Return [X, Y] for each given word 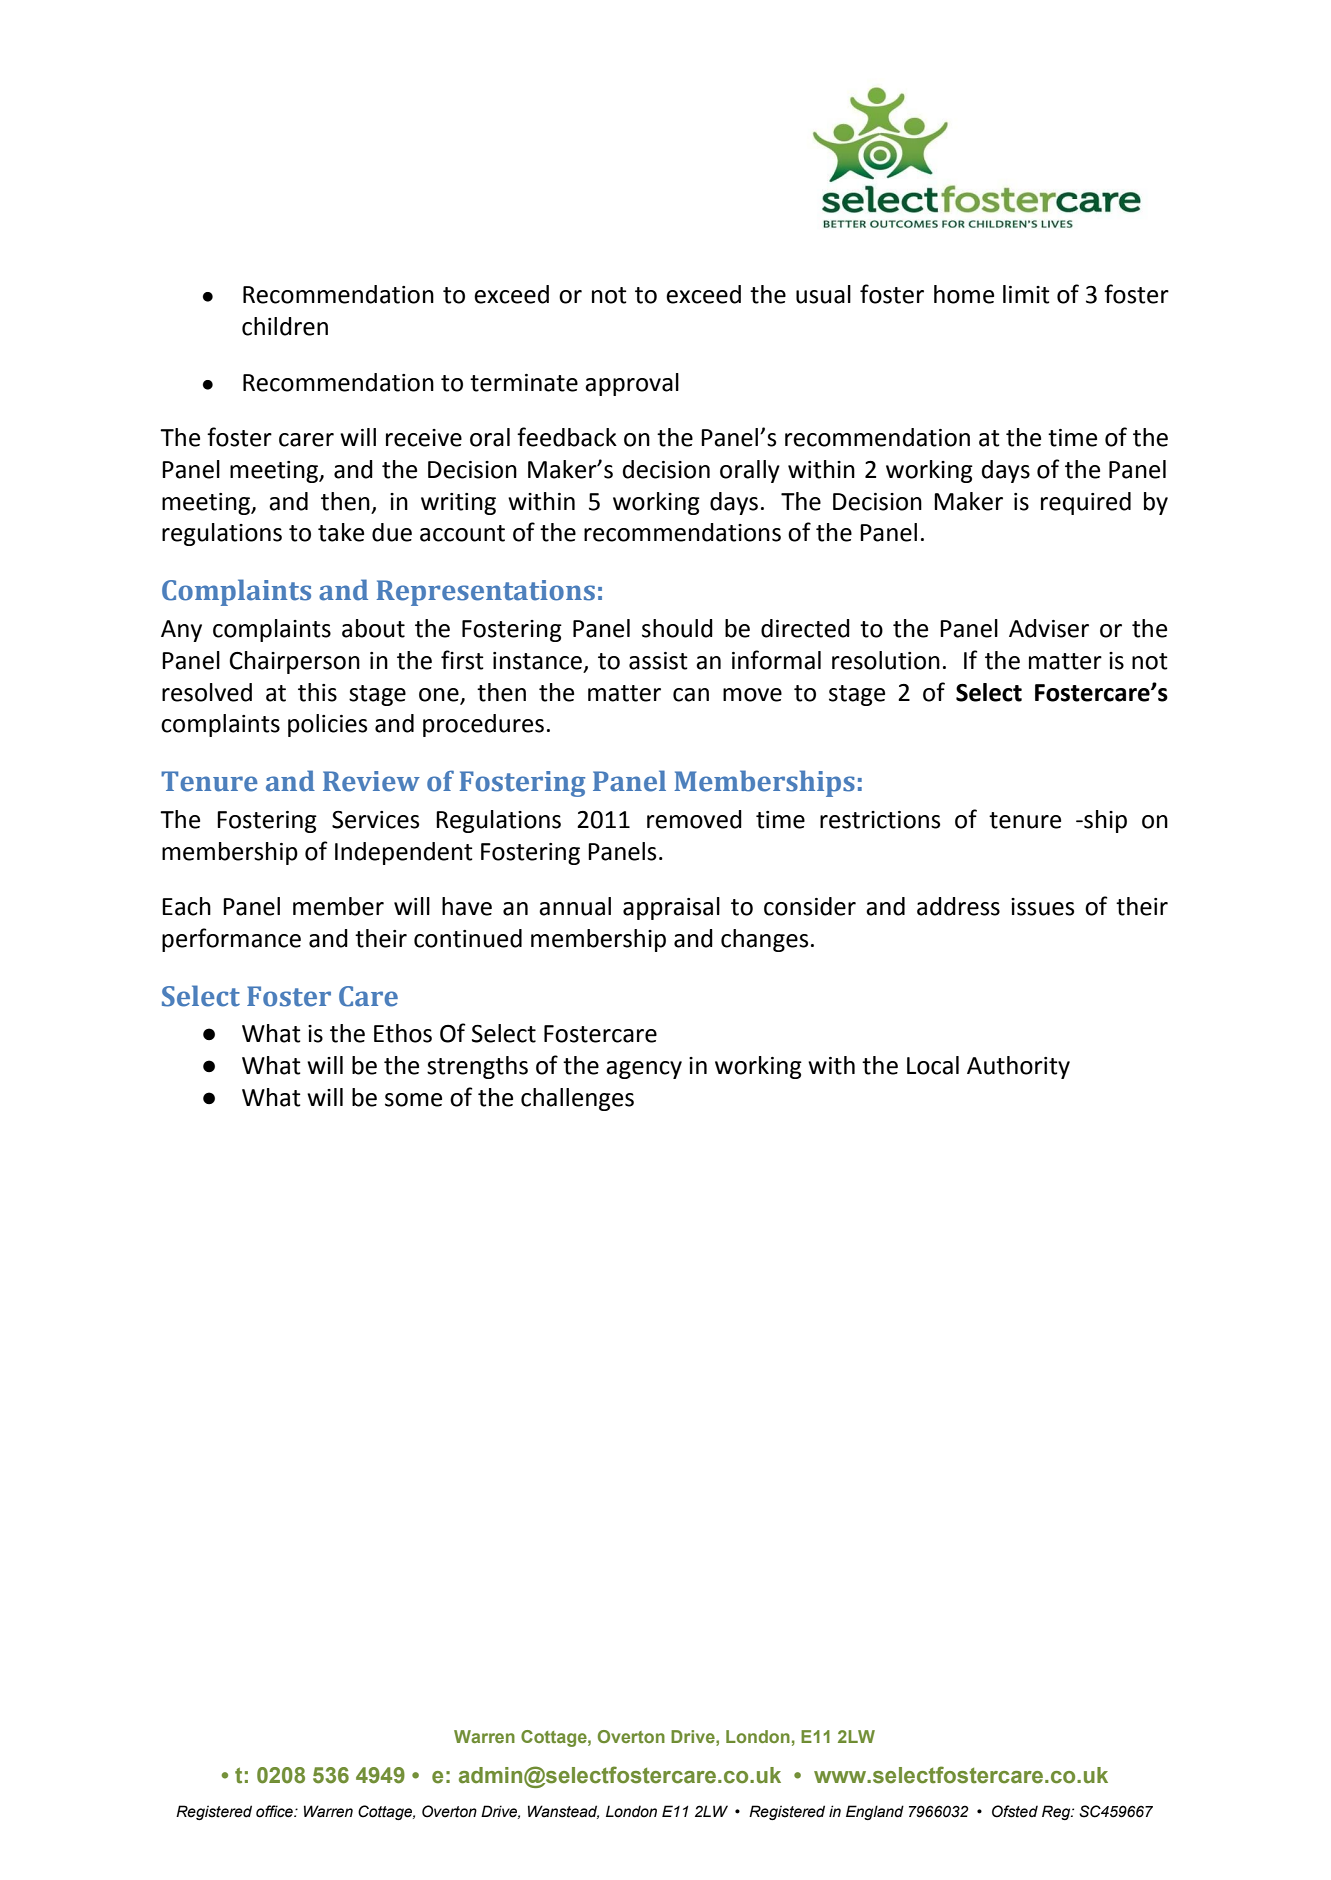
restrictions [880, 820]
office [275, 1811]
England [875, 1812]
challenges [577, 1099]
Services [375, 820]
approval [632, 384]
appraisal [671, 908]
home [964, 294]
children [285, 326]
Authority [1018, 1067]
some [413, 1100]
